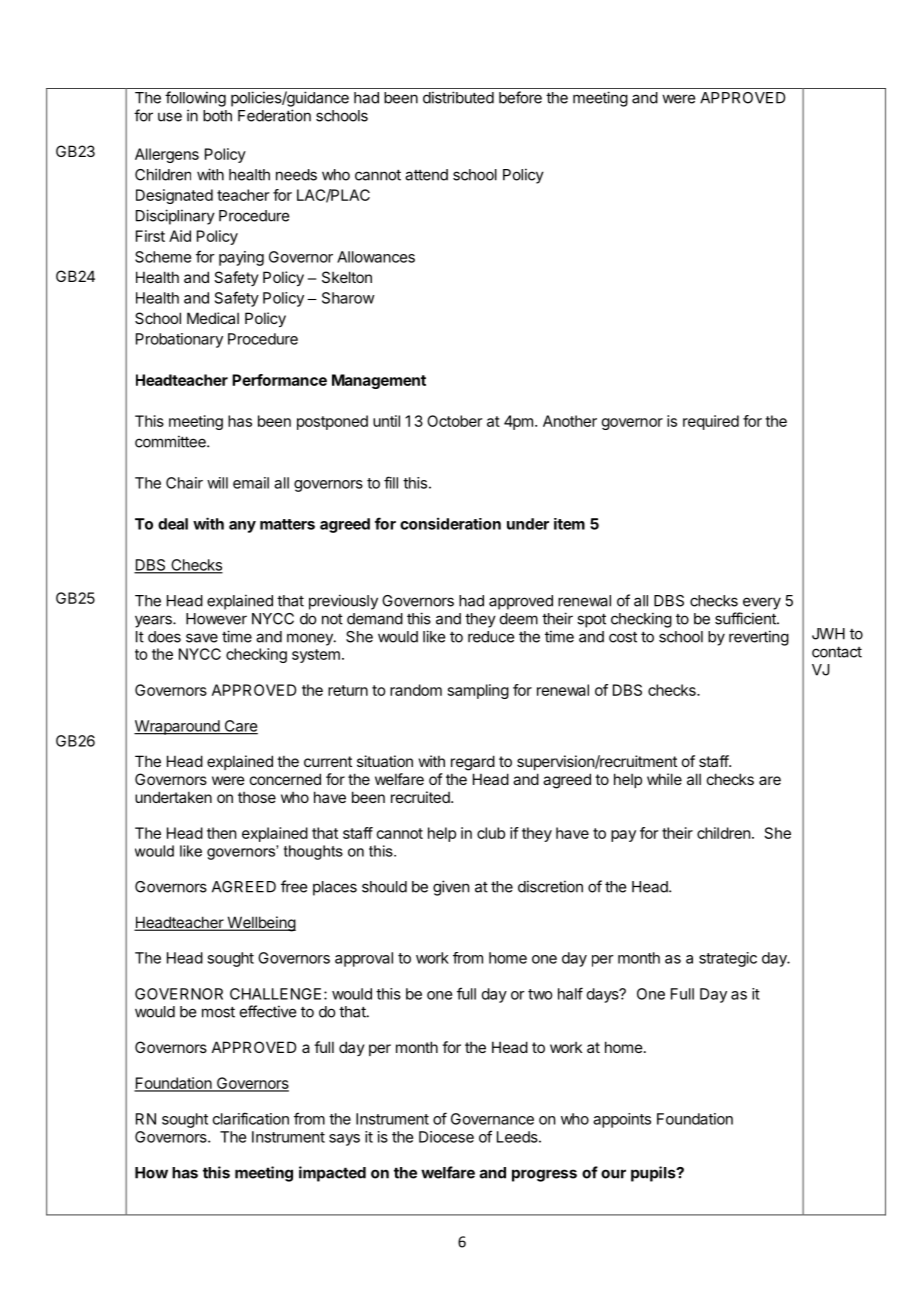  I want to click on clarification, so click(251, 1118).
